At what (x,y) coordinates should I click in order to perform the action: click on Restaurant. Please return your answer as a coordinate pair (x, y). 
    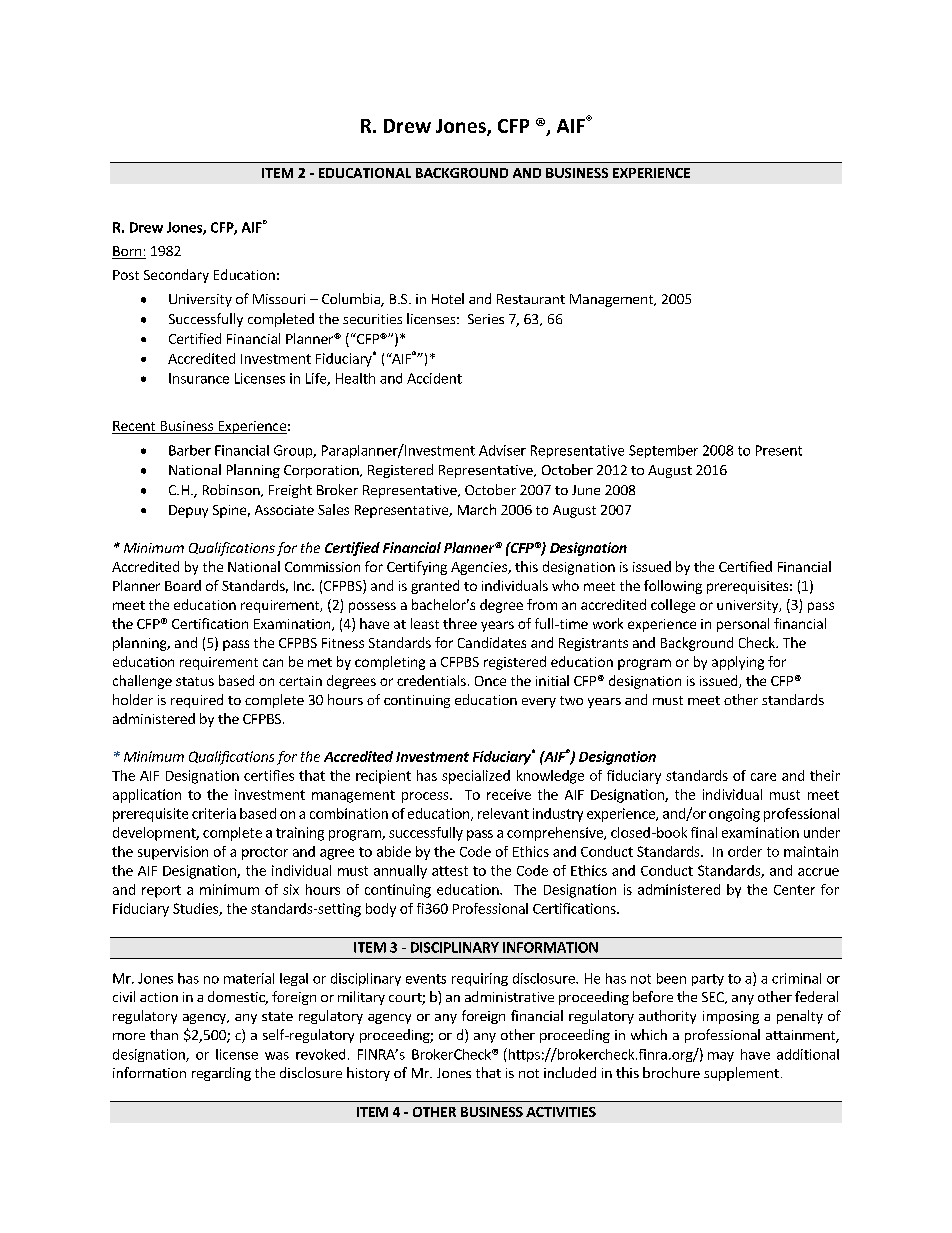
    Looking at the image, I should click on (531, 299).
